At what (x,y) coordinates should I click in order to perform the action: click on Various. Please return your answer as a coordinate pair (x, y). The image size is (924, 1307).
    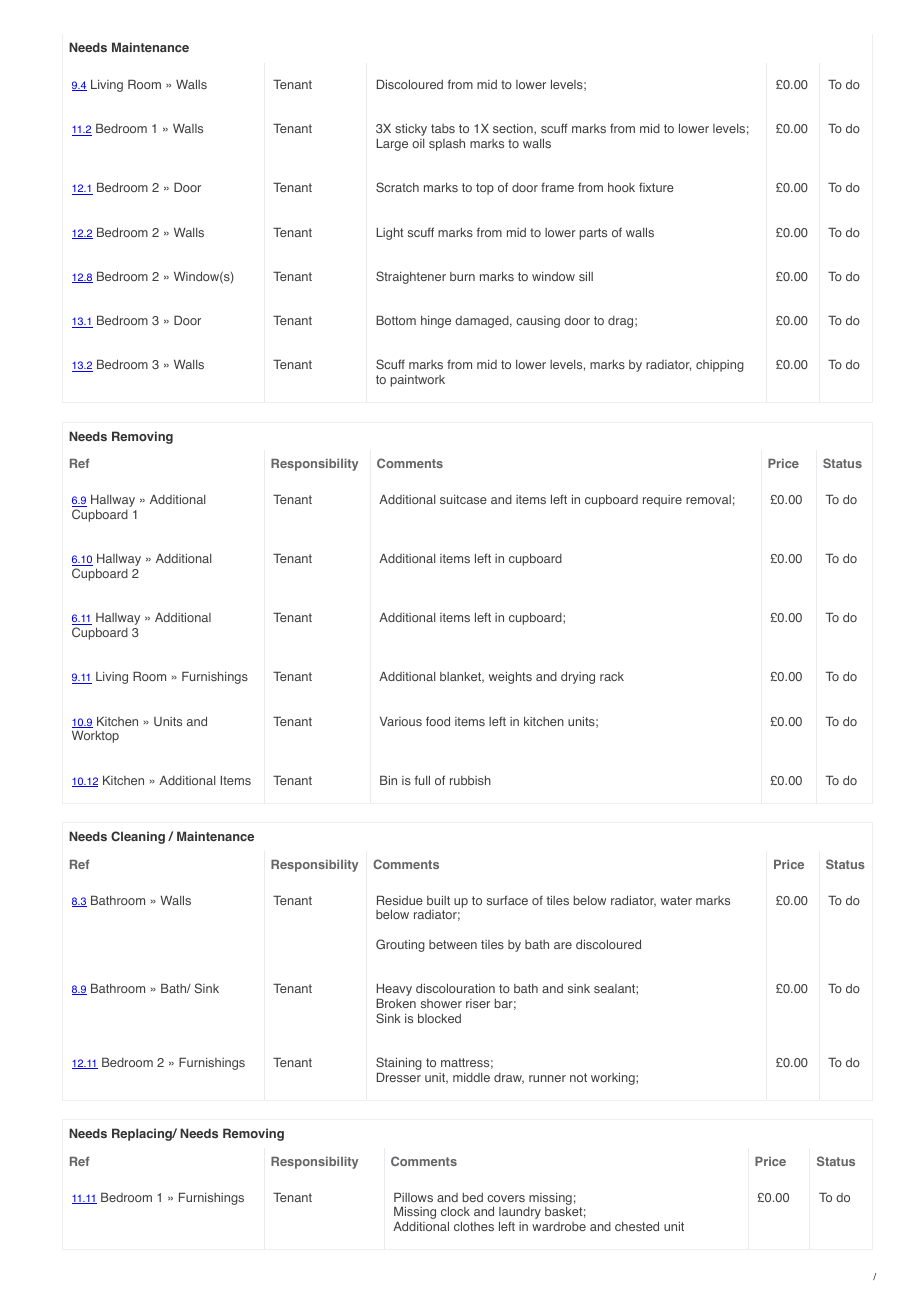
    Looking at the image, I should click on (401, 721).
